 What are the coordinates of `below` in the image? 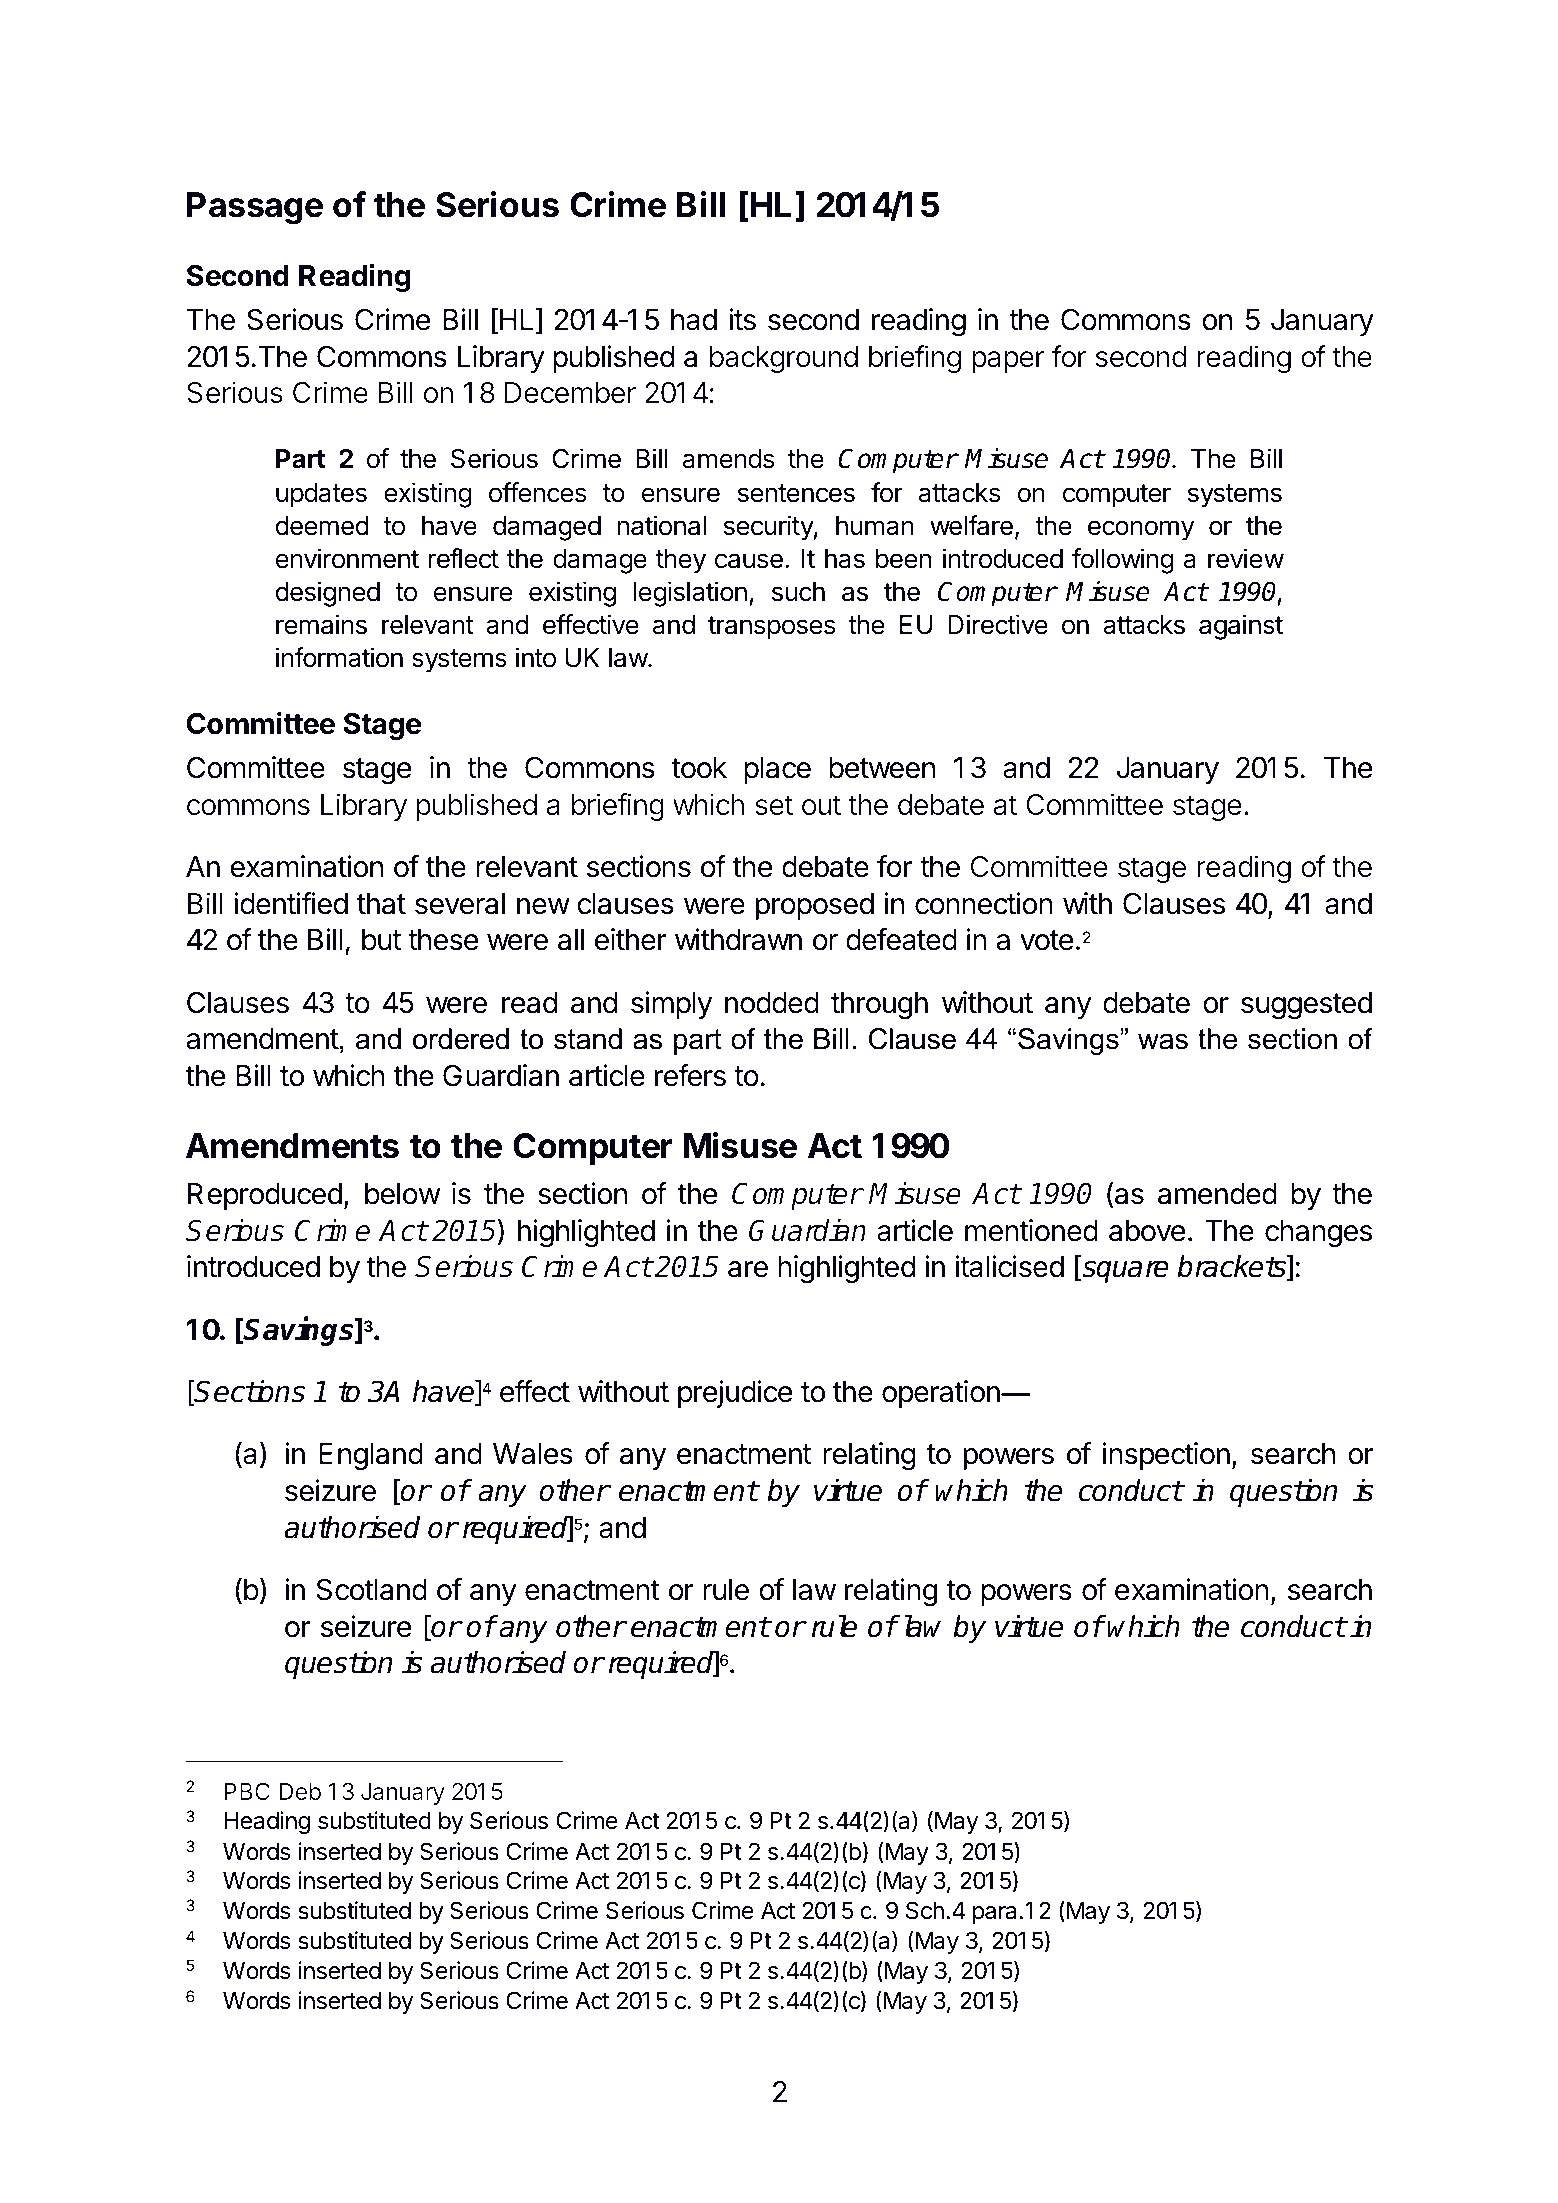 It's located at (403, 1194).
